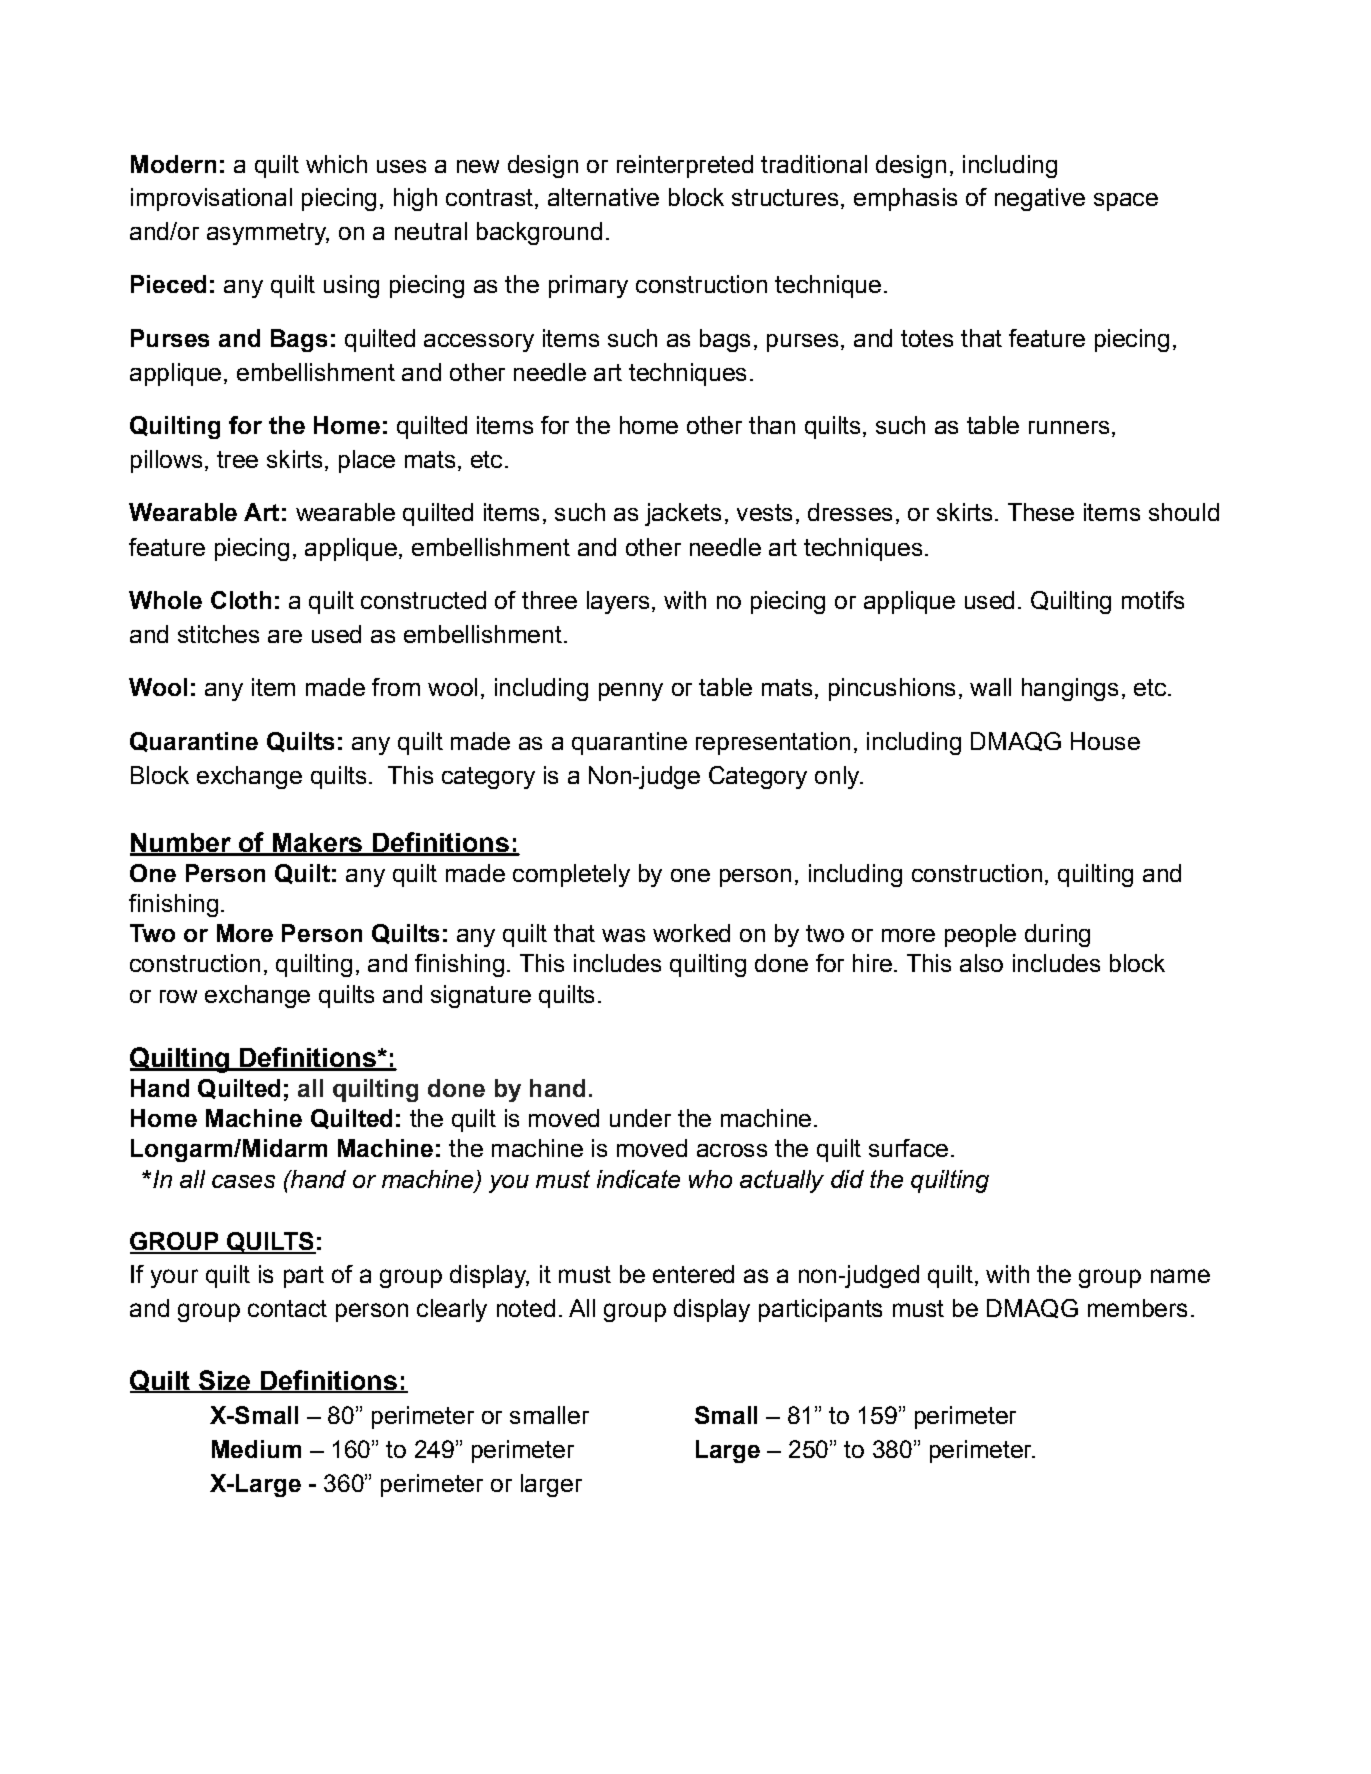  I want to click on runners, so click(1069, 427).
